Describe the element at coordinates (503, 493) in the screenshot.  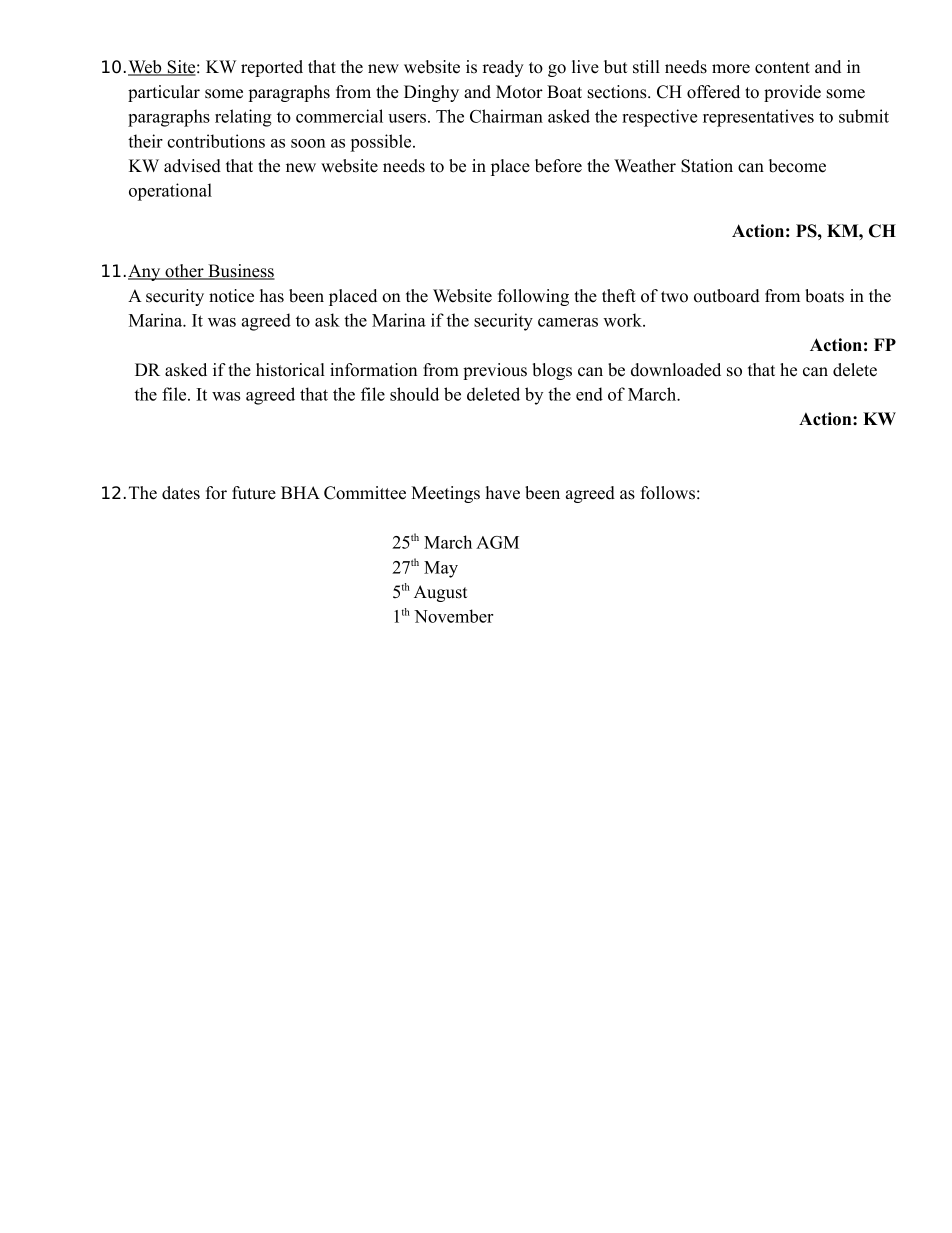
I see `have` at that location.
